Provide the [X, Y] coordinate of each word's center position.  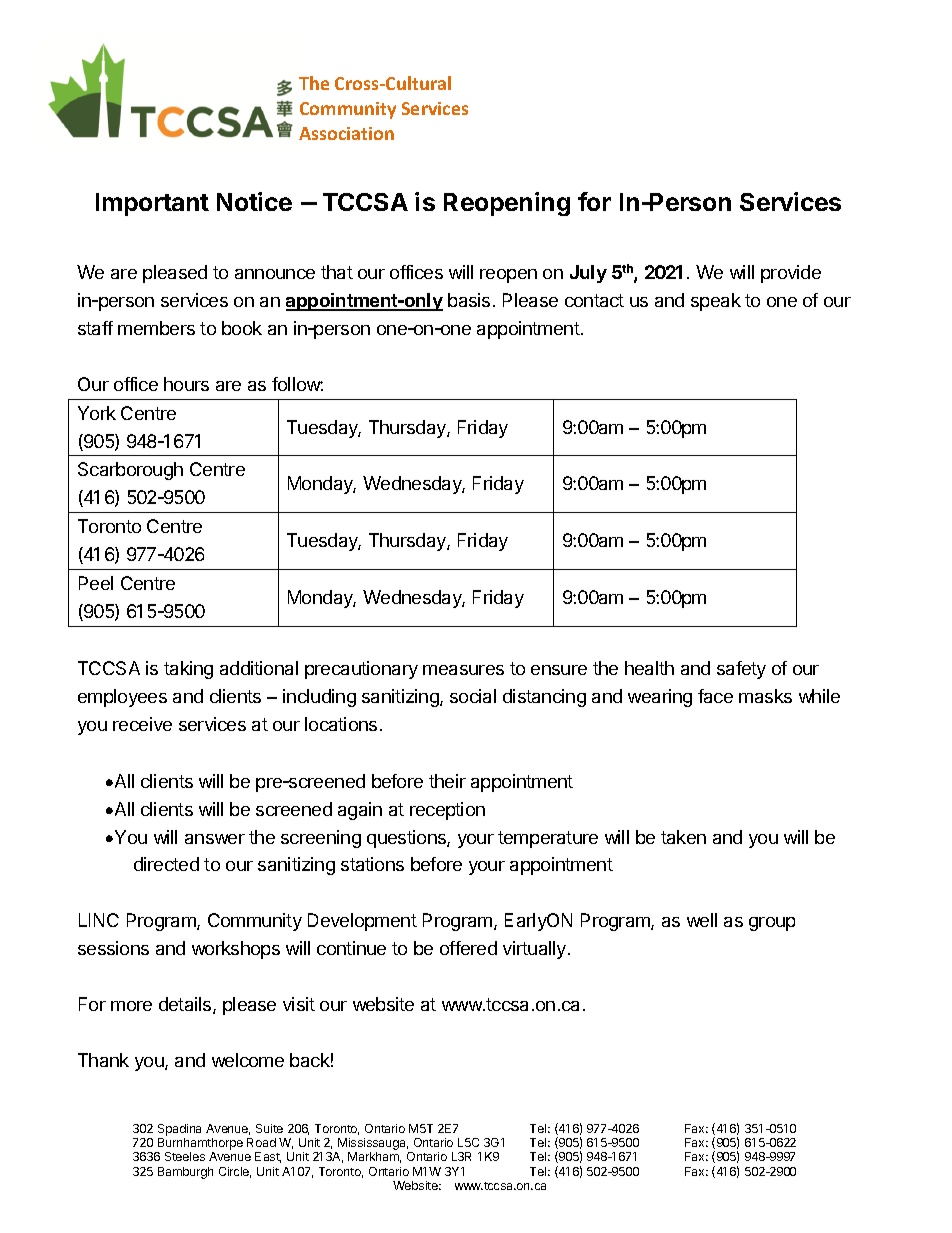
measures [463, 670]
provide [791, 274]
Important [152, 204]
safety [741, 670]
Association [346, 133]
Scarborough [130, 471]
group [772, 924]
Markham [374, 1157]
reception [447, 811]
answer [215, 839]
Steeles [185, 1156]
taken [683, 837]
